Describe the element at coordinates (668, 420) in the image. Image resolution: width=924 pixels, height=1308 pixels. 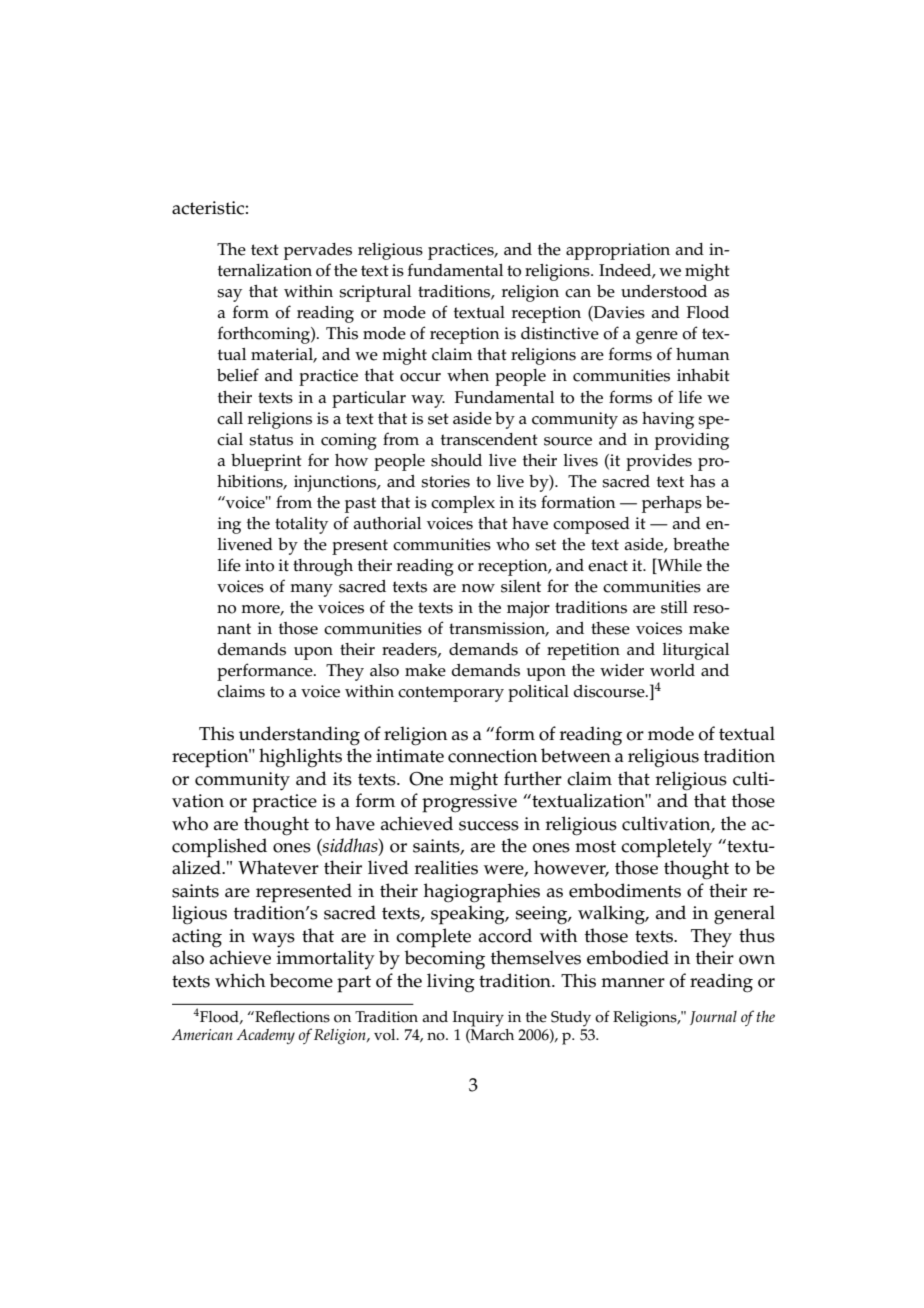
I see `having` at that location.
